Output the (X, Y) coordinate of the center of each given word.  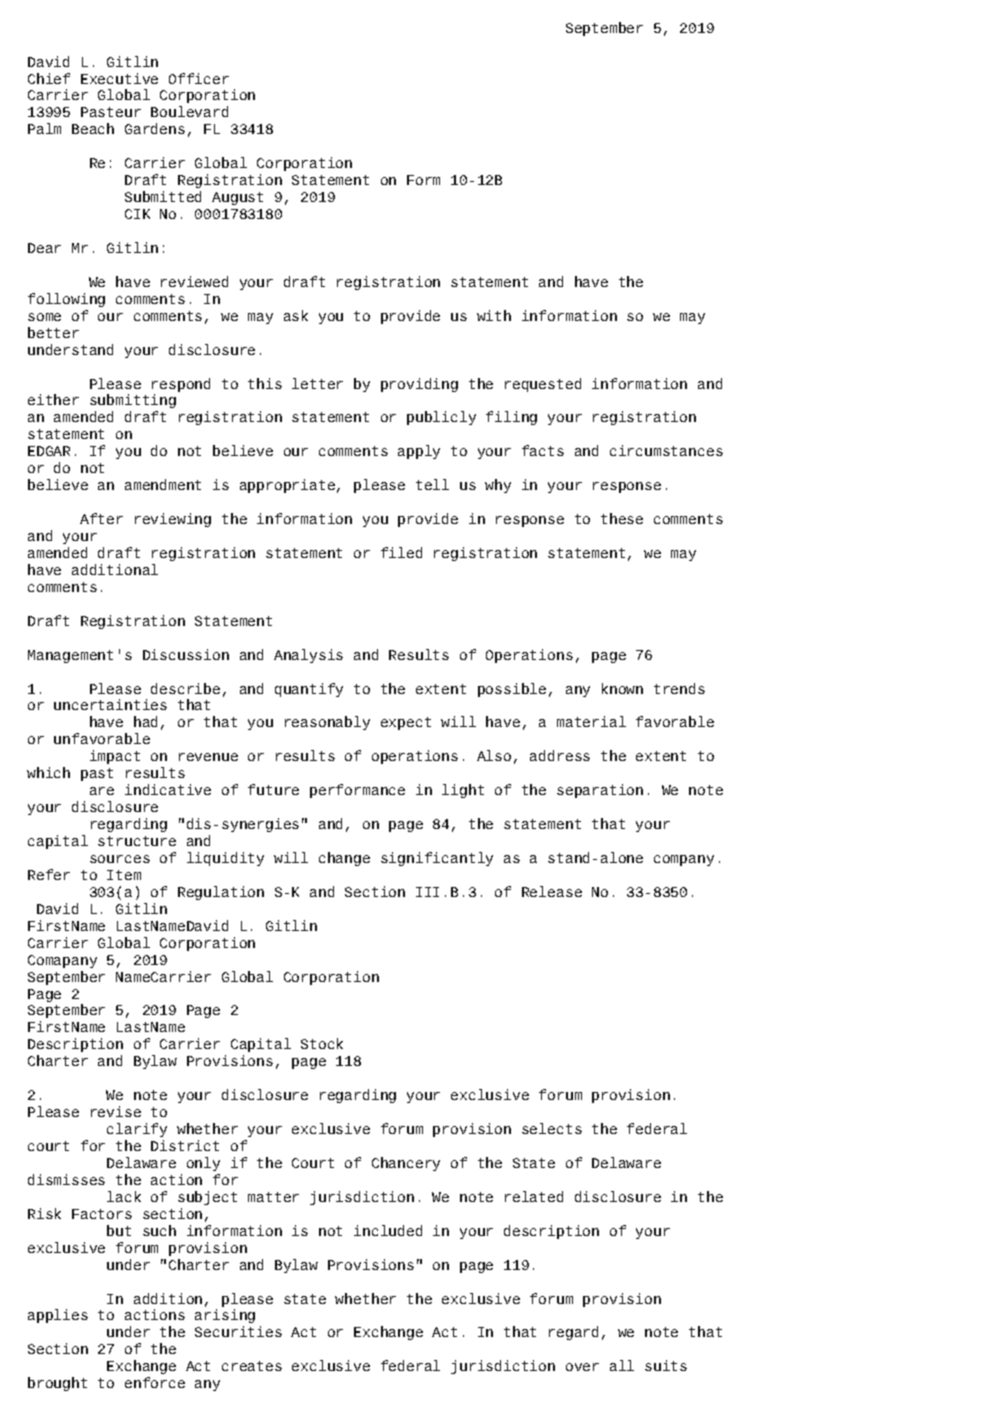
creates (252, 1366)
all (622, 1365)
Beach (93, 128)
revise (116, 1111)
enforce (155, 1382)
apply (419, 452)
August (237, 198)
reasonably (327, 723)
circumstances (666, 450)
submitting (133, 401)
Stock (322, 1043)
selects (552, 1128)
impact (115, 757)
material (591, 721)
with (494, 315)
